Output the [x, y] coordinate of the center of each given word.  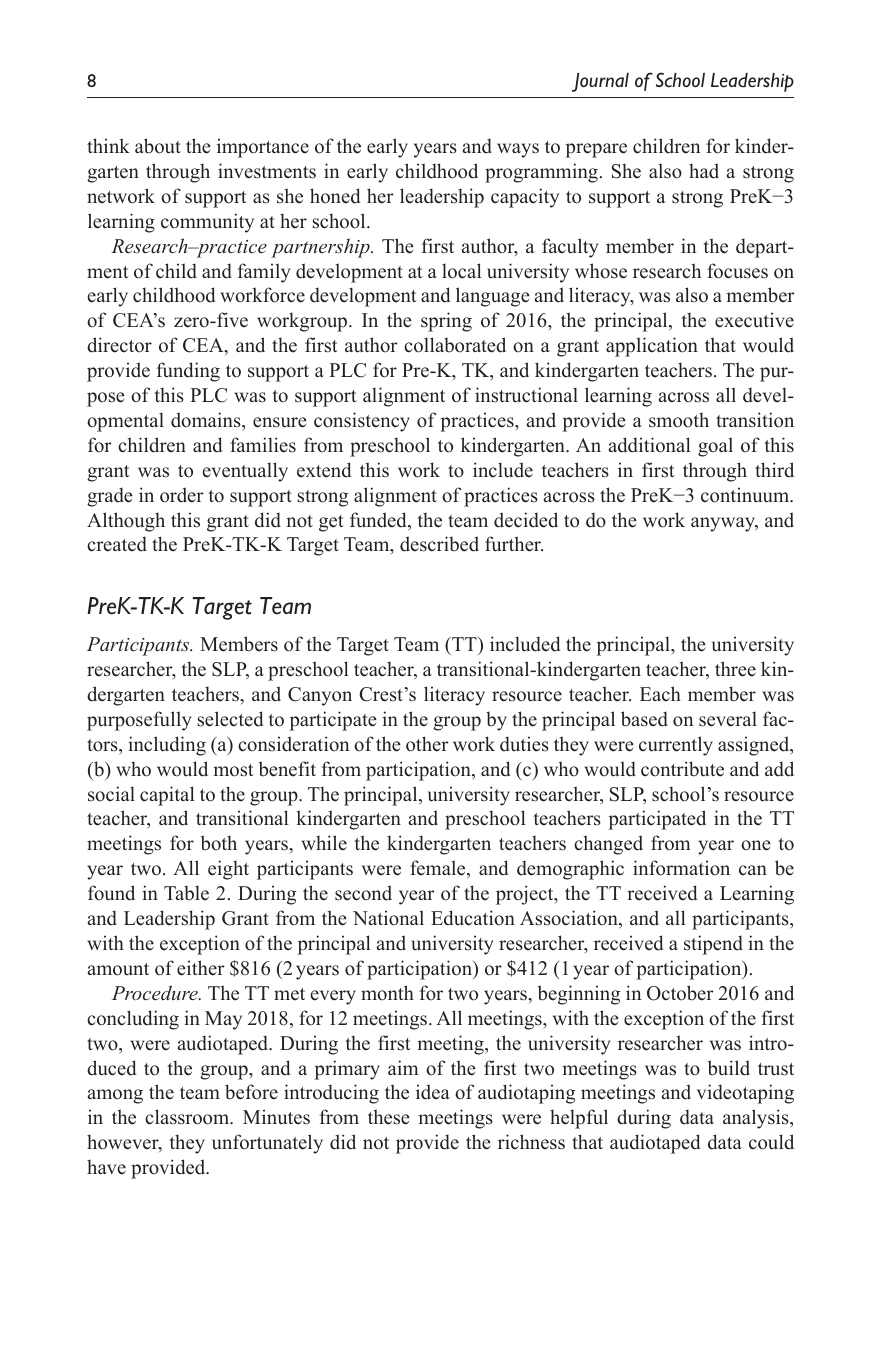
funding [188, 372]
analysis [757, 1119]
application [652, 347]
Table [186, 893]
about [158, 146]
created [117, 544]
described [439, 544]
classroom [188, 1117]
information [681, 868]
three [735, 669]
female [439, 869]
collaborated [455, 345]
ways [518, 150]
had [704, 171]
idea [433, 1092]
